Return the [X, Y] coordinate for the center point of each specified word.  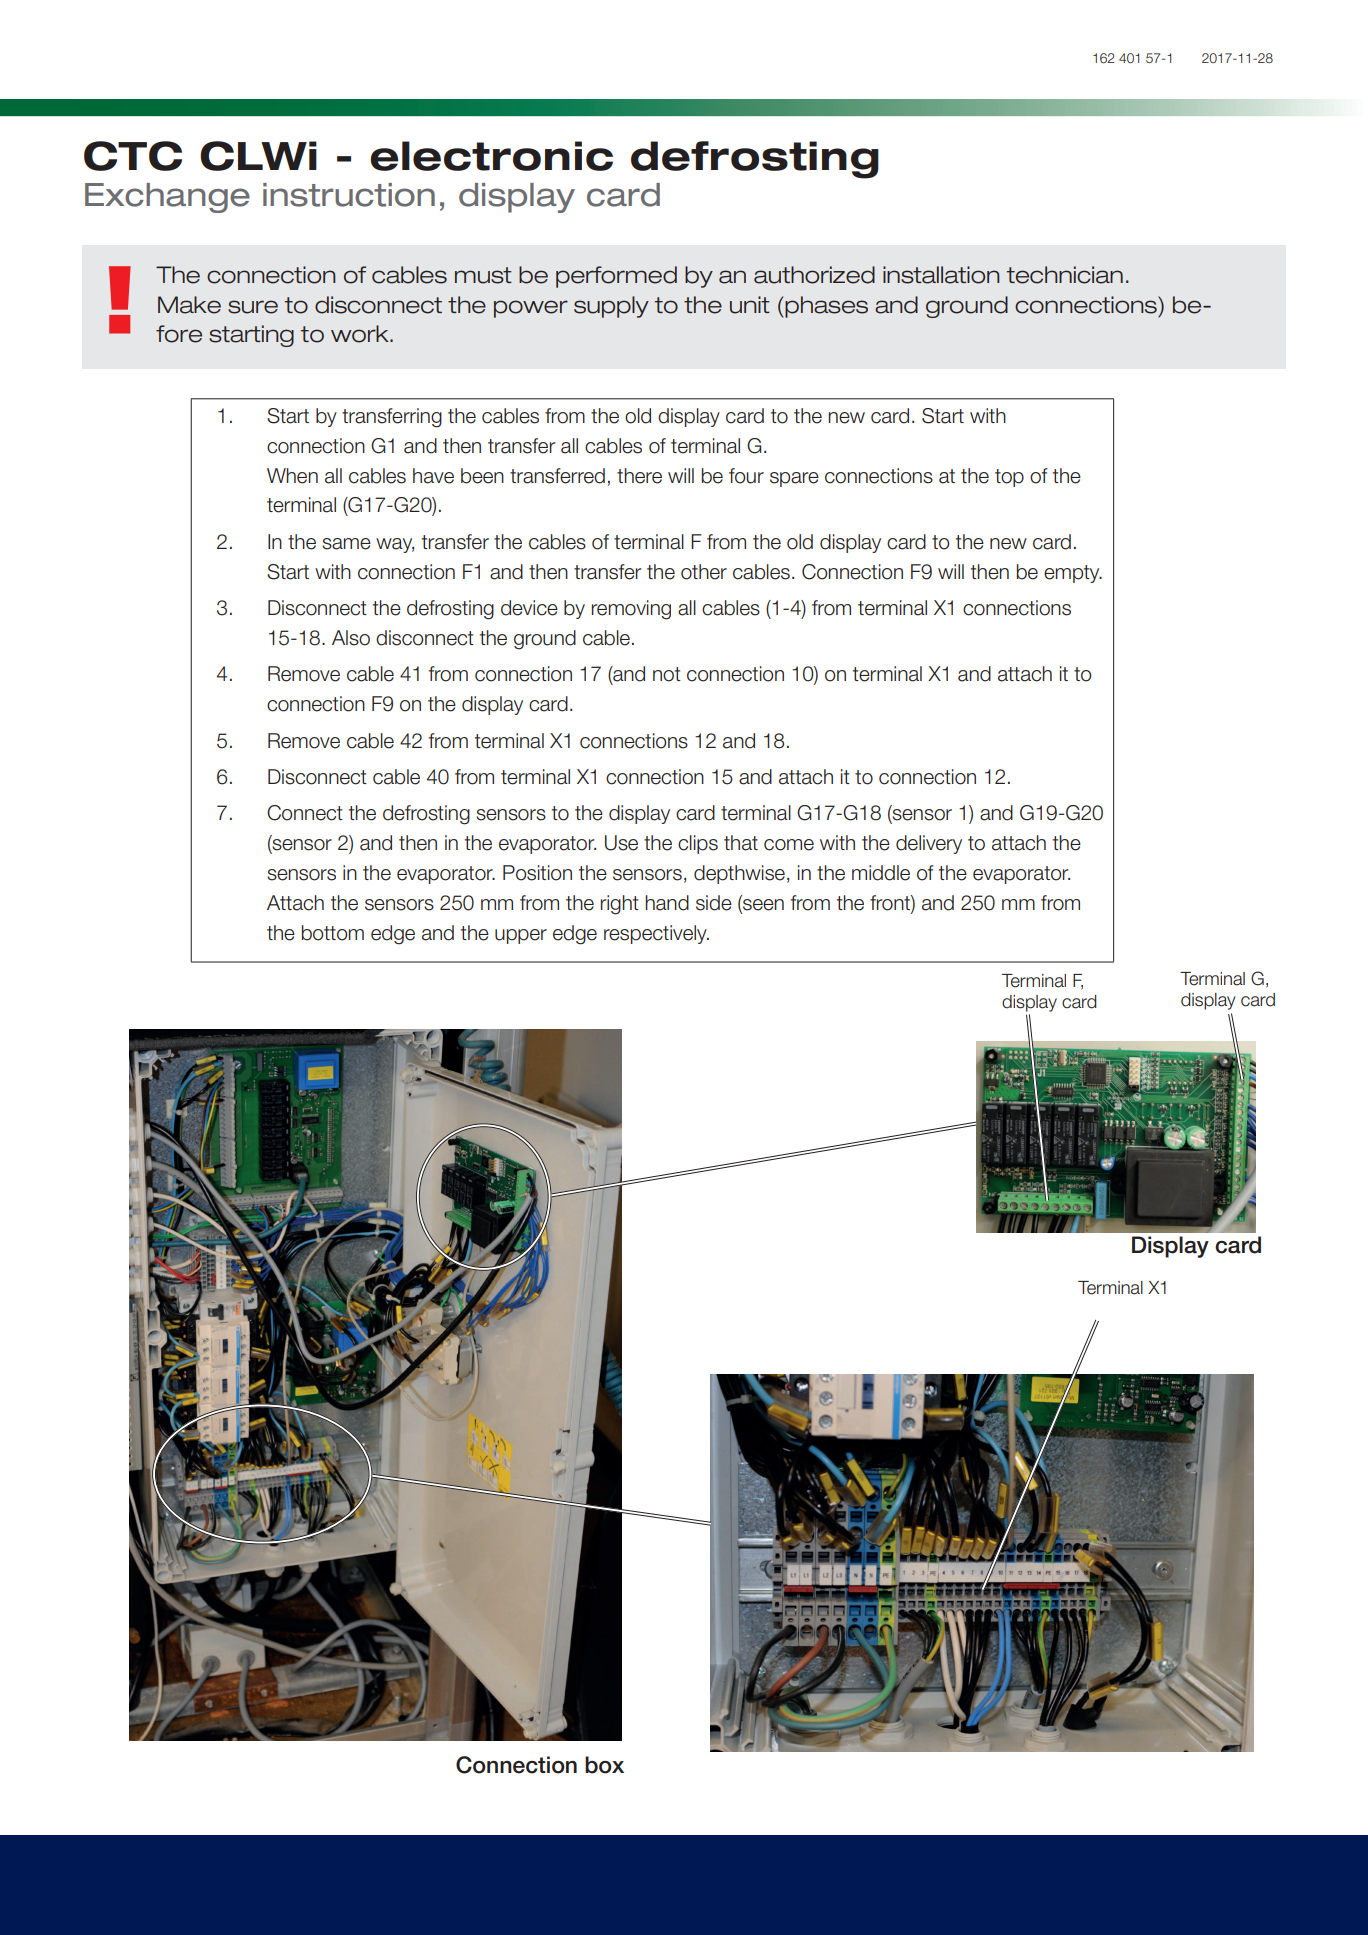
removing [631, 610]
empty [1073, 574]
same [346, 544]
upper [521, 936]
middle [881, 873]
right [620, 905]
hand [667, 903]
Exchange [167, 198]
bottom [333, 933]
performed [616, 277]
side [714, 903]
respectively [656, 934]
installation [941, 275]
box [604, 1765]
